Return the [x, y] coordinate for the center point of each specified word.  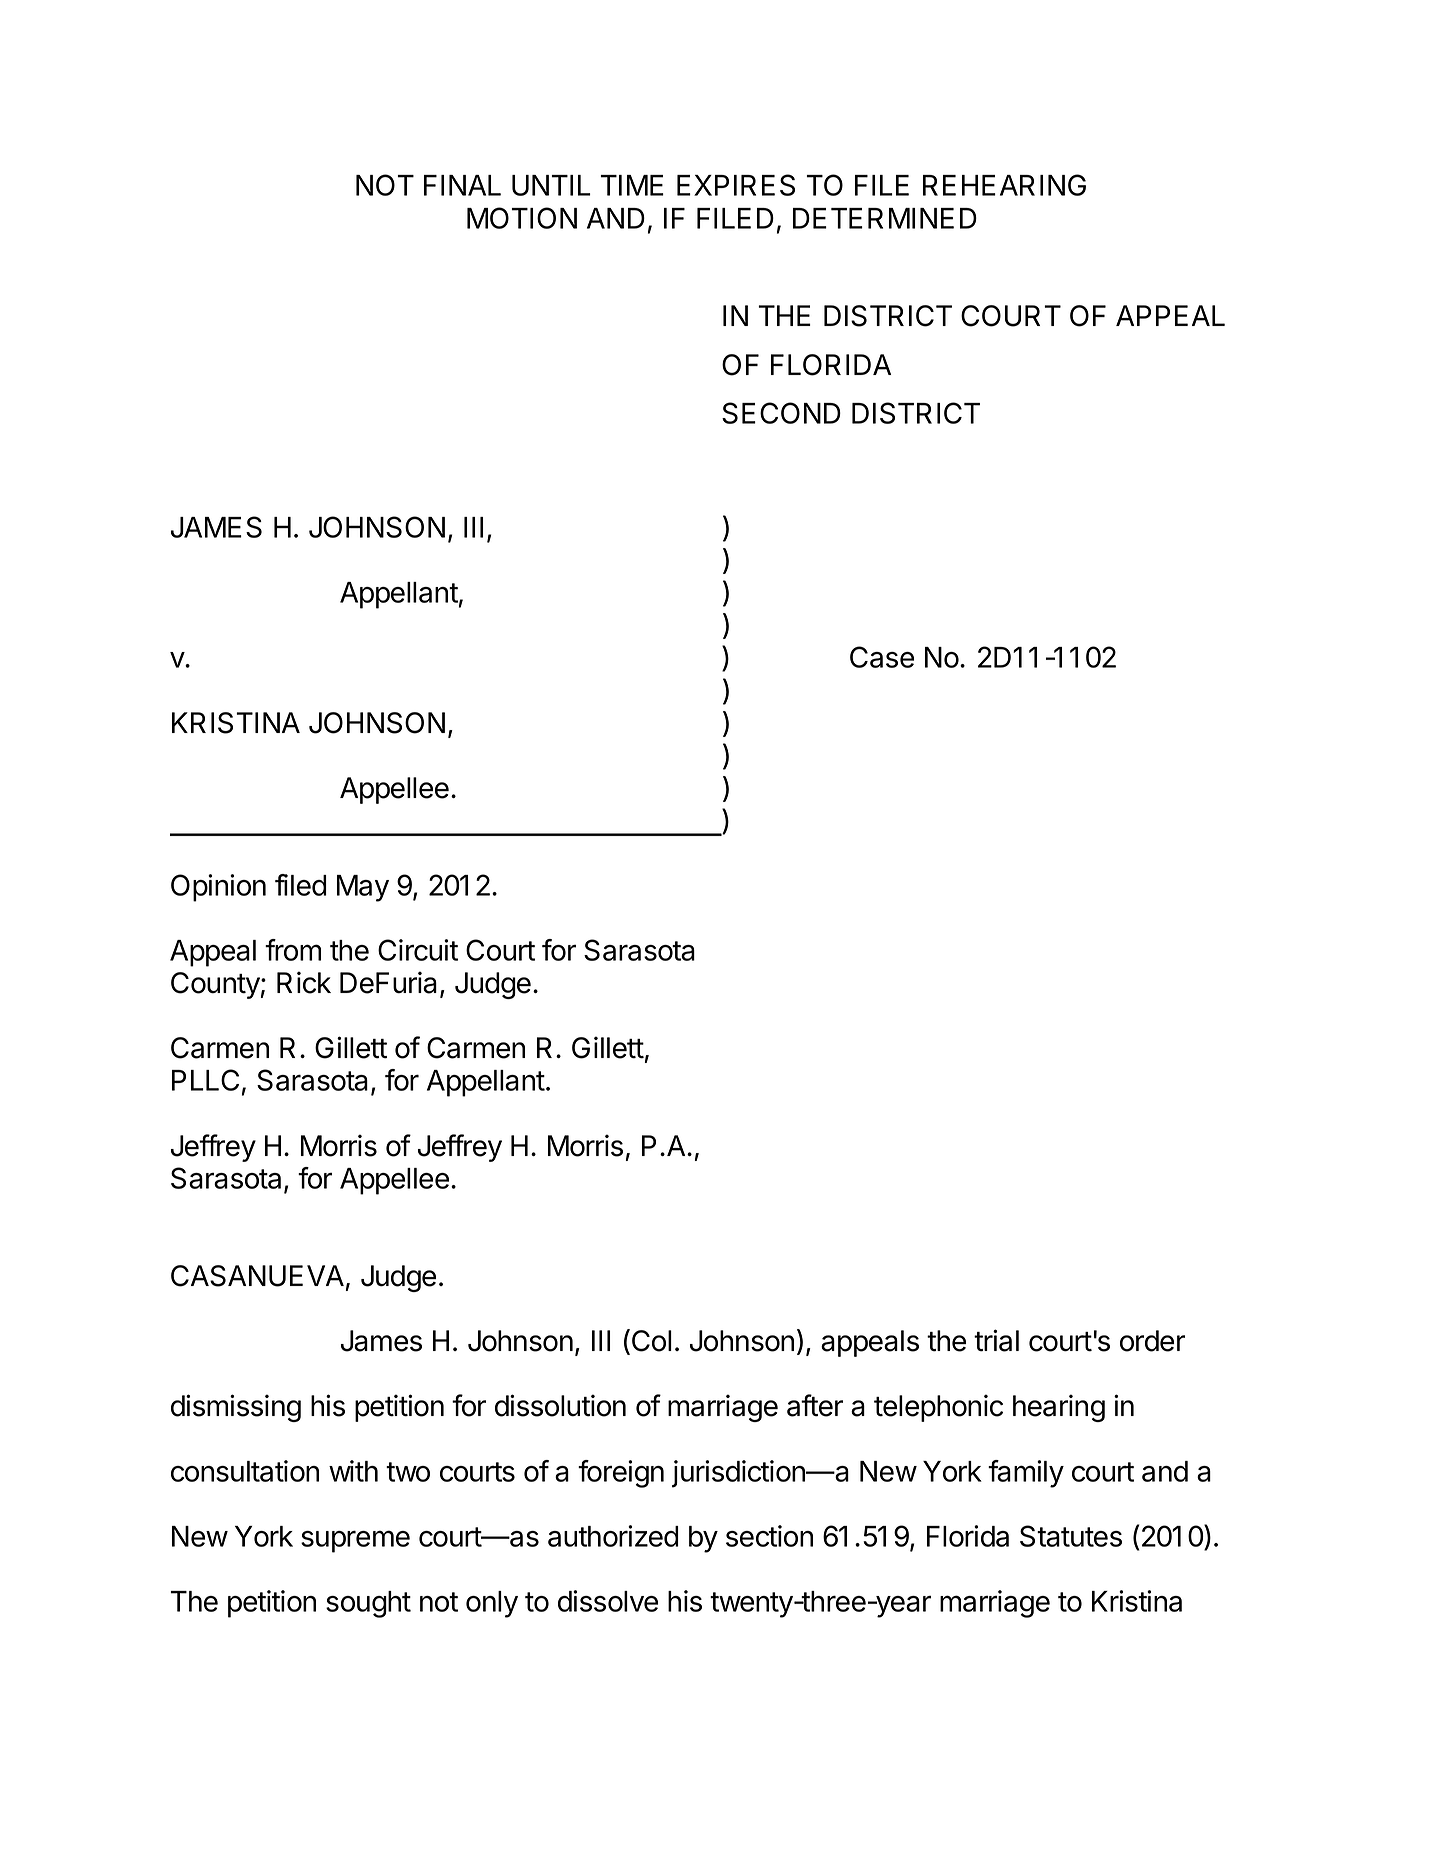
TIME [632, 185]
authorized [613, 1536]
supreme [355, 1541]
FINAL [462, 185]
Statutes [1071, 1536]
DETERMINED [885, 218]
